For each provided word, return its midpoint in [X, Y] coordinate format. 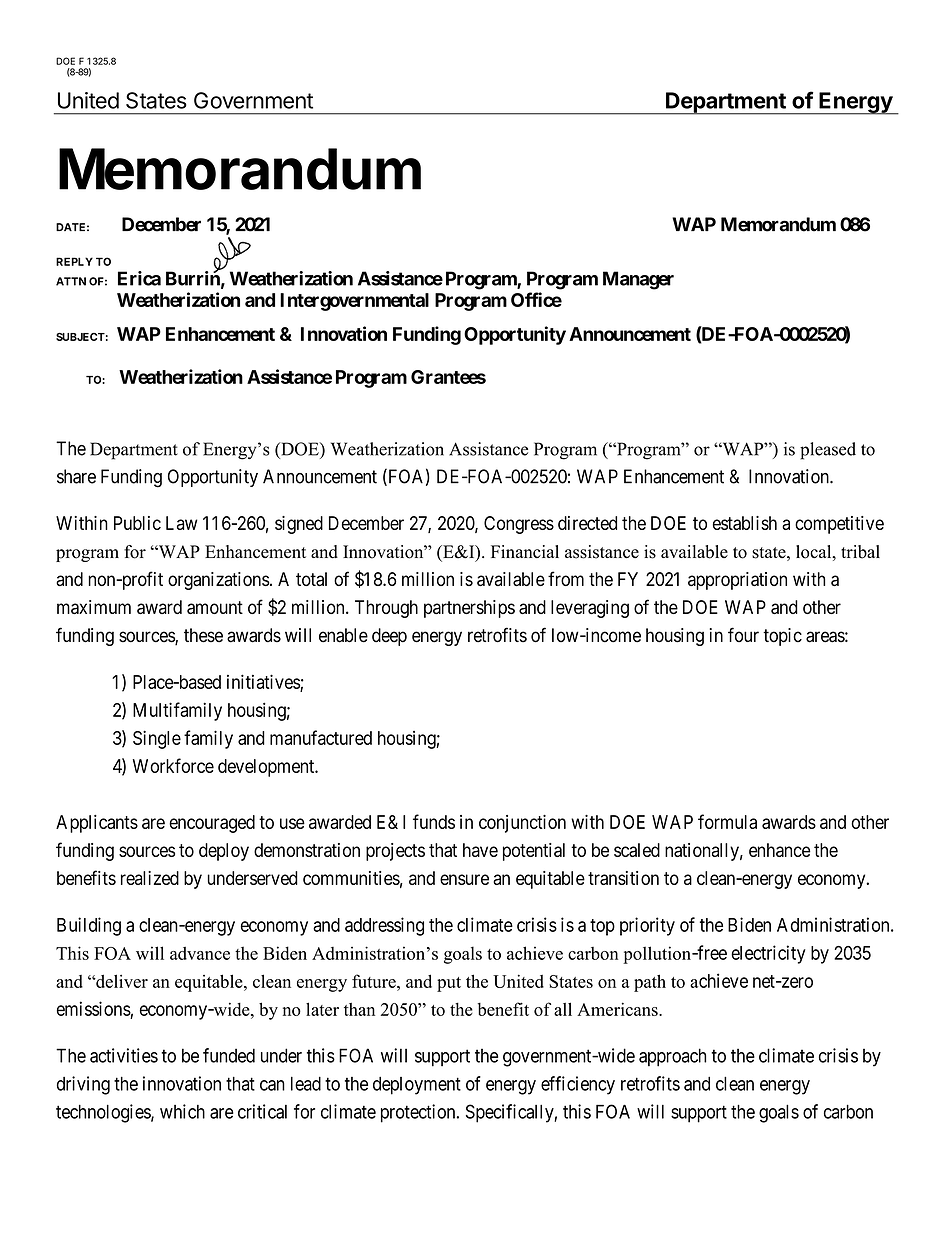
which [182, 1111]
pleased [828, 451]
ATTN [71, 281]
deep [389, 637]
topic [782, 637]
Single [157, 739]
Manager [638, 280]
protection [419, 1113]
